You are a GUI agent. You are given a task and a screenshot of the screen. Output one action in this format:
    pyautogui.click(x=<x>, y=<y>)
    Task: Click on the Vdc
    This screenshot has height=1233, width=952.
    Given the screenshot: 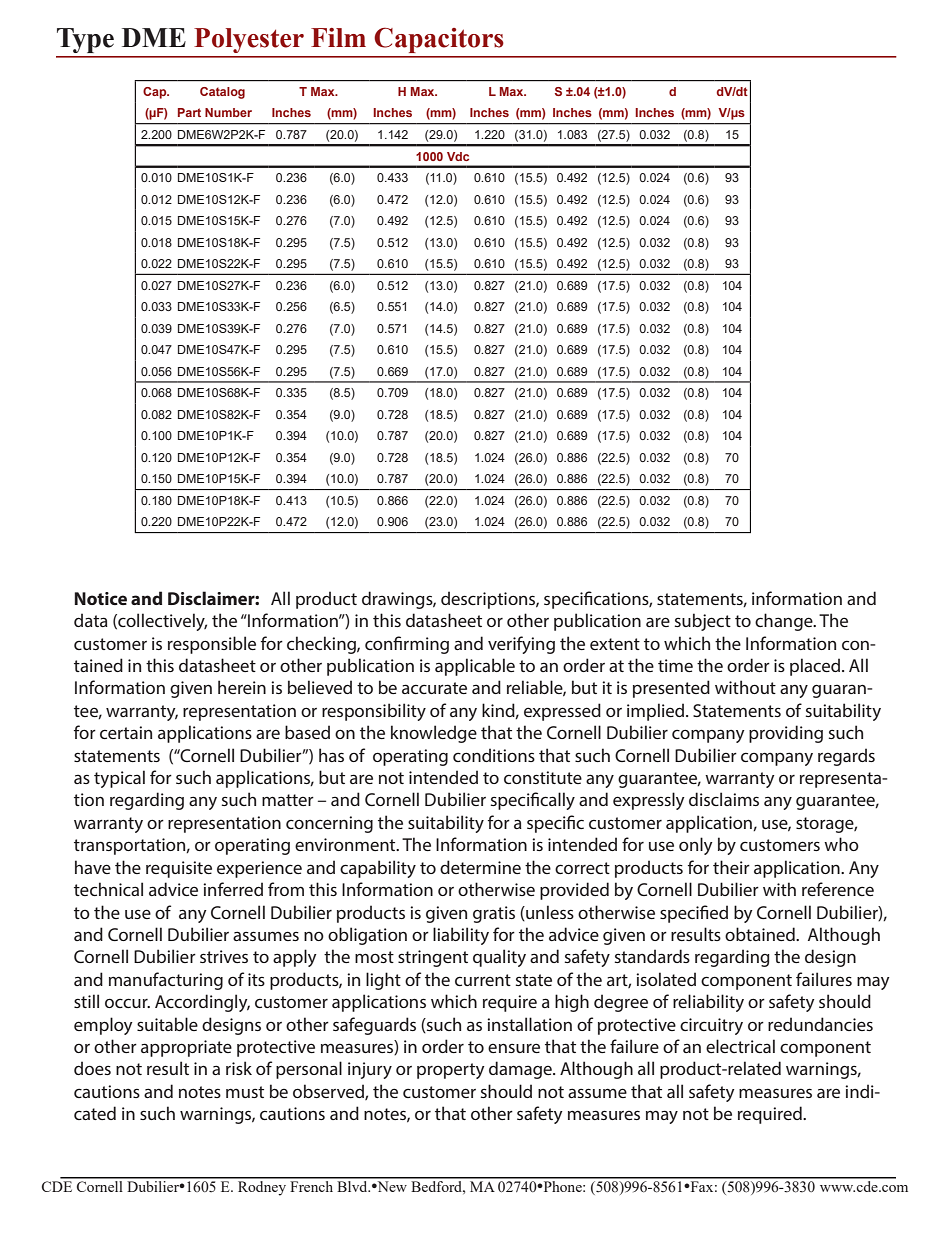 What is the action you would take?
    pyautogui.click(x=458, y=156)
